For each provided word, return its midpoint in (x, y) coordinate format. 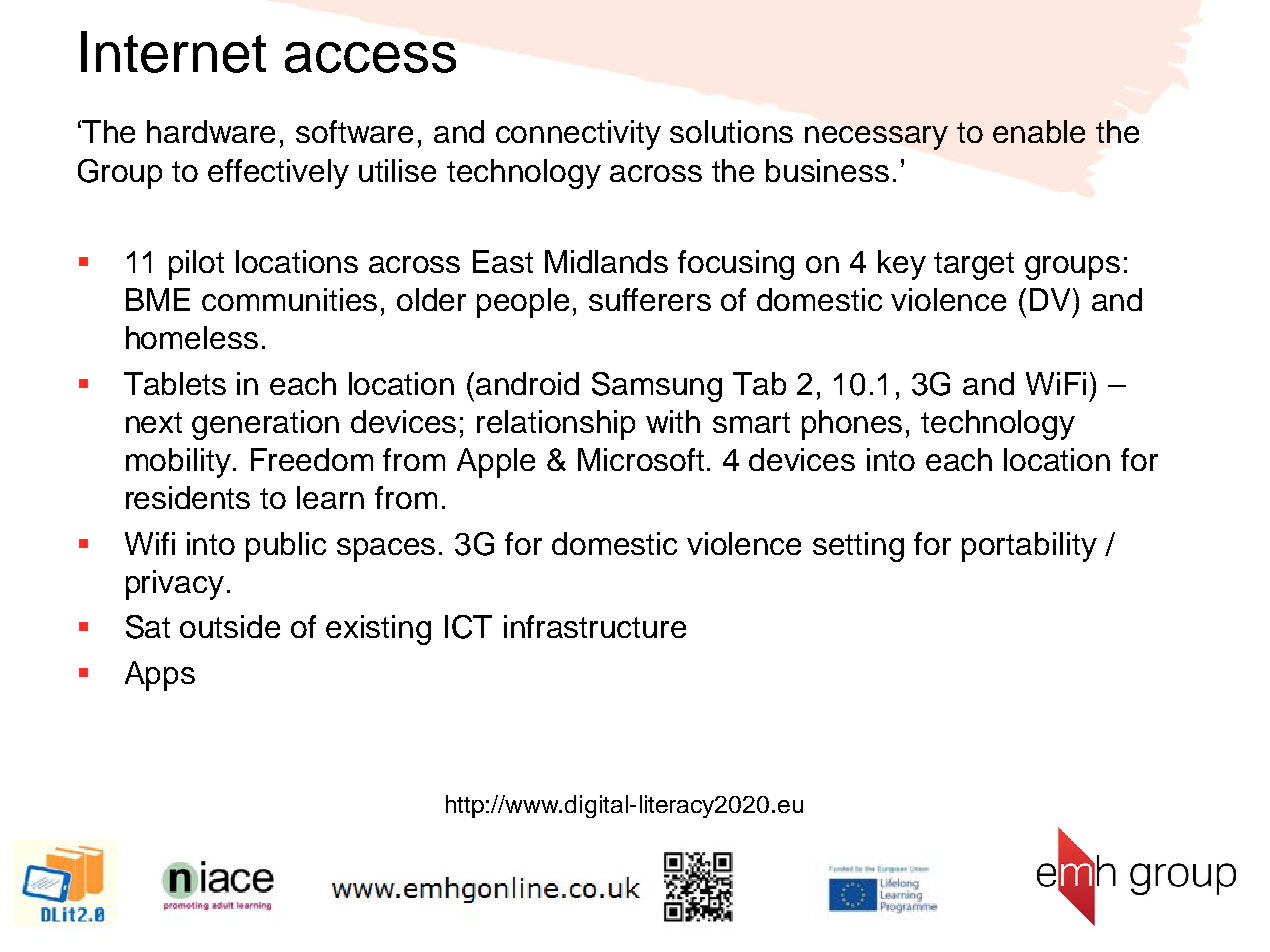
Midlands (606, 261)
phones (852, 425)
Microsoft (641, 459)
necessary (876, 138)
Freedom (312, 459)
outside (230, 626)
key (902, 265)
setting (858, 547)
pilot (196, 265)
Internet (173, 52)
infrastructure (595, 626)
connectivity (578, 135)
